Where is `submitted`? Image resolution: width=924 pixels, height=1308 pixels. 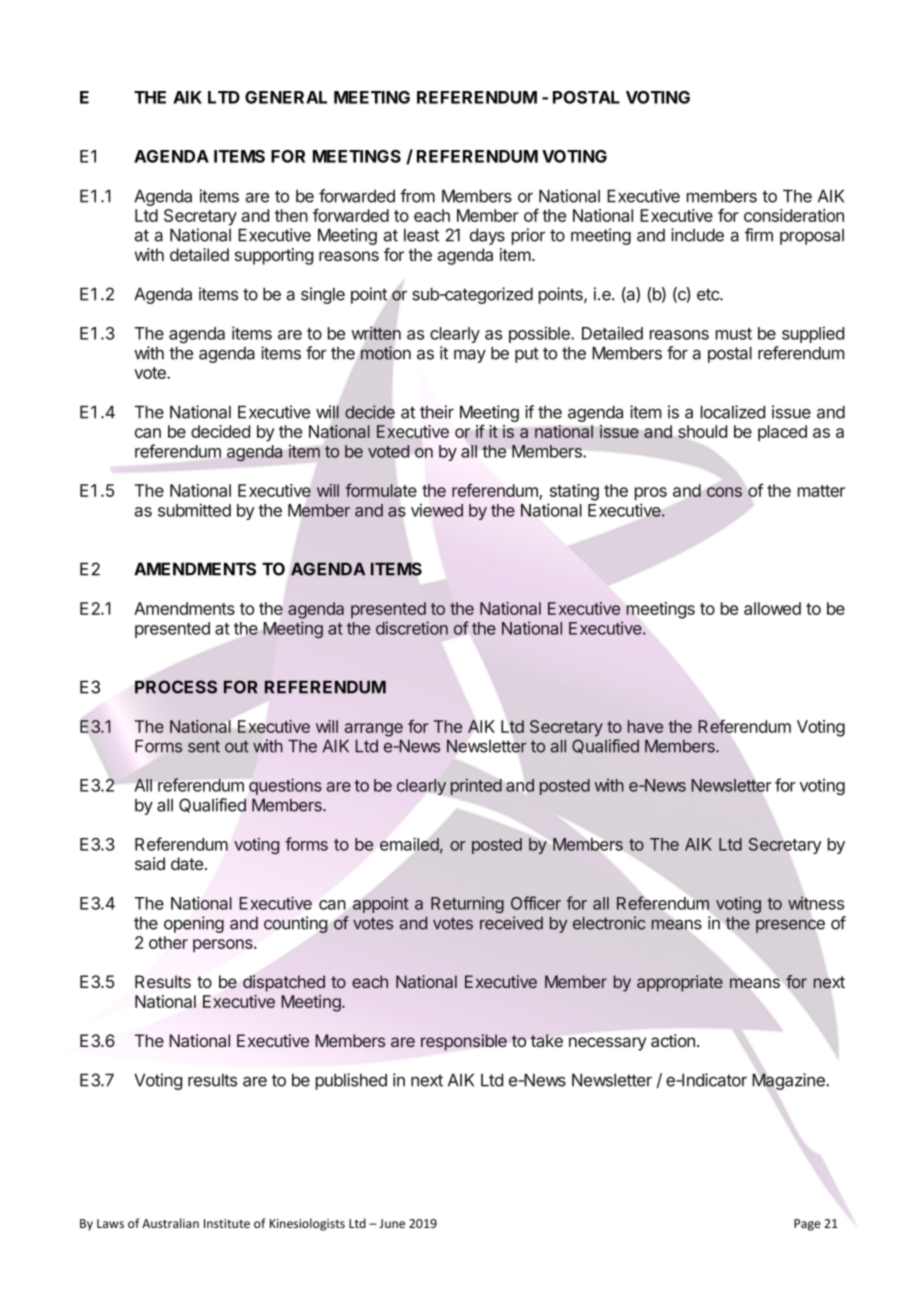 submitted is located at coordinates (194, 510).
